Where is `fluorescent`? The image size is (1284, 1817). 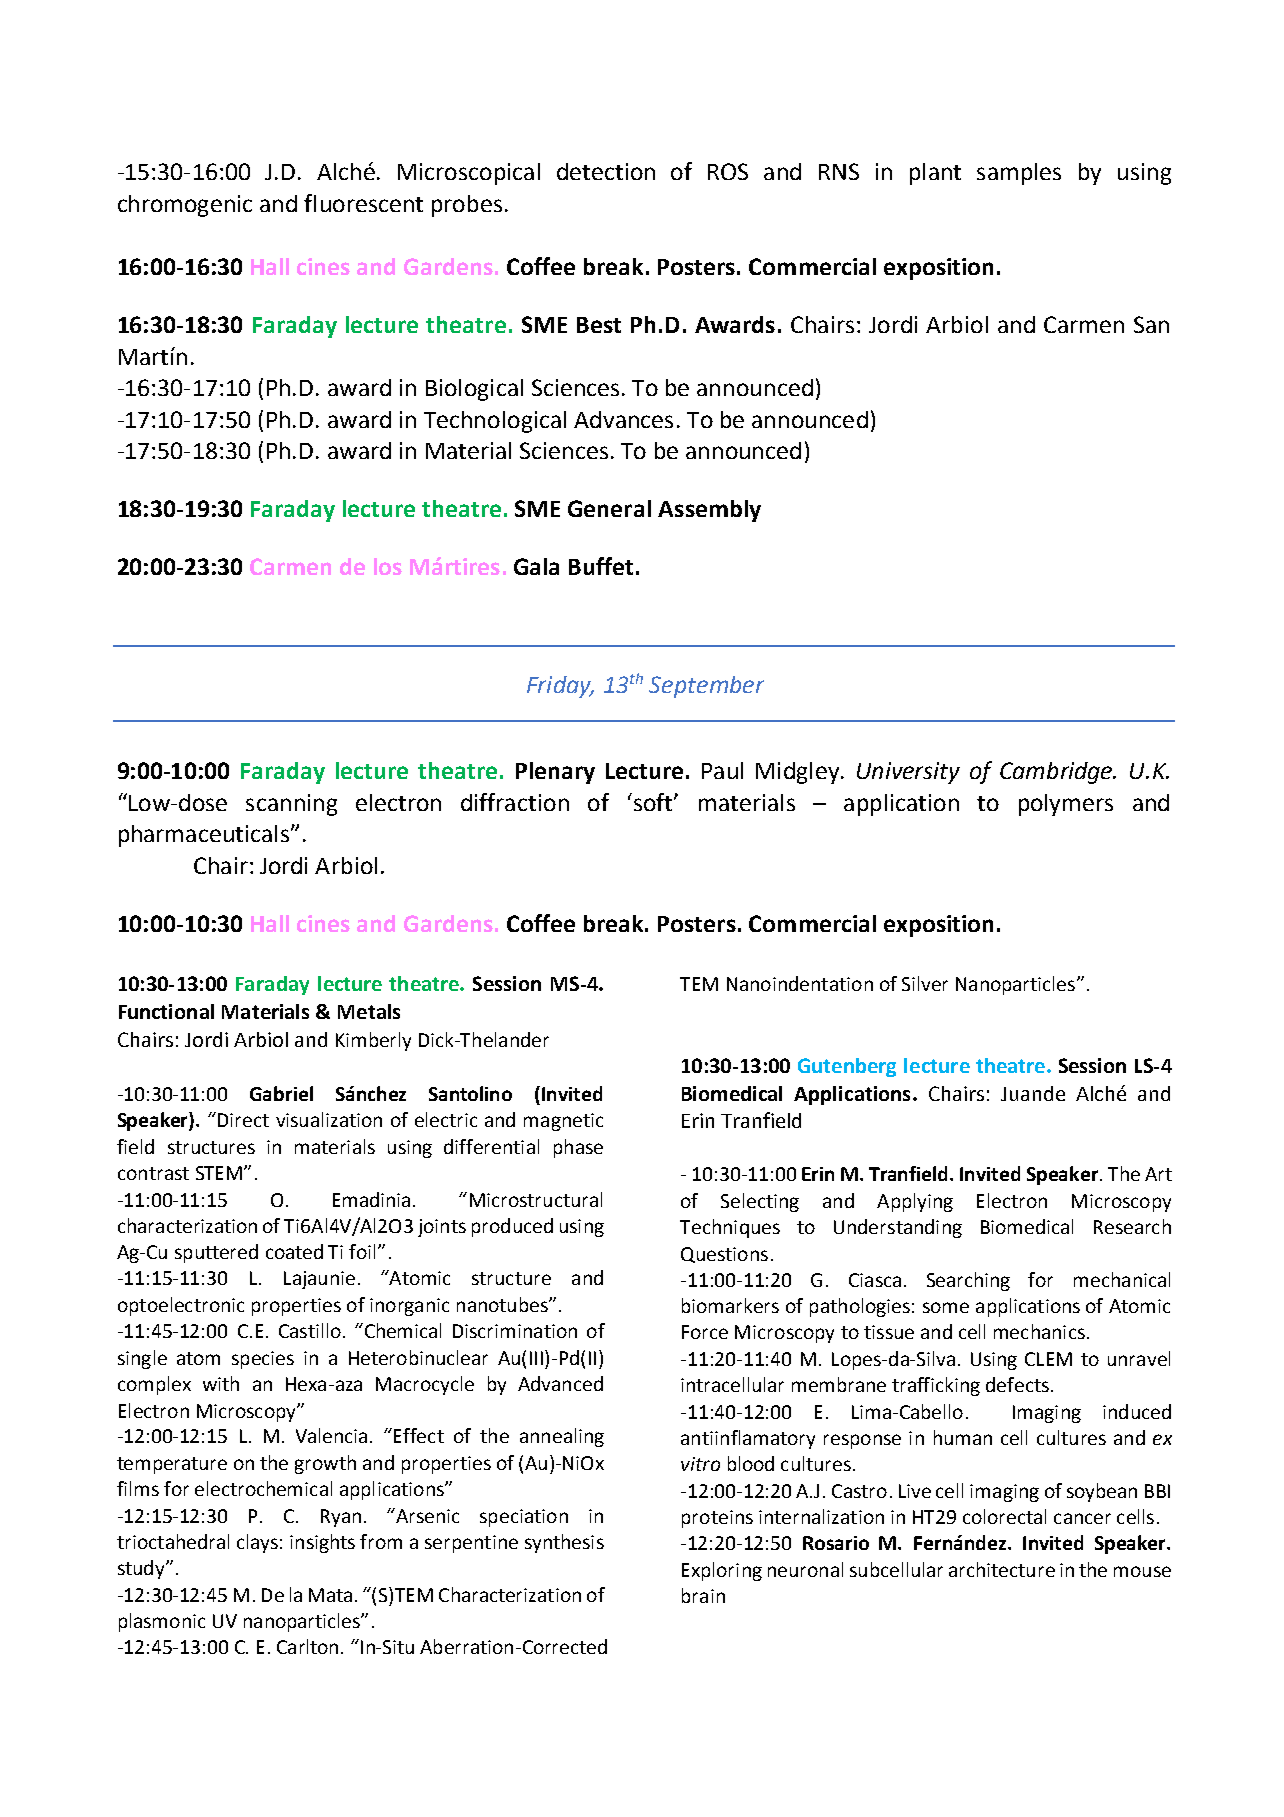
fluorescent is located at coordinates (363, 203).
